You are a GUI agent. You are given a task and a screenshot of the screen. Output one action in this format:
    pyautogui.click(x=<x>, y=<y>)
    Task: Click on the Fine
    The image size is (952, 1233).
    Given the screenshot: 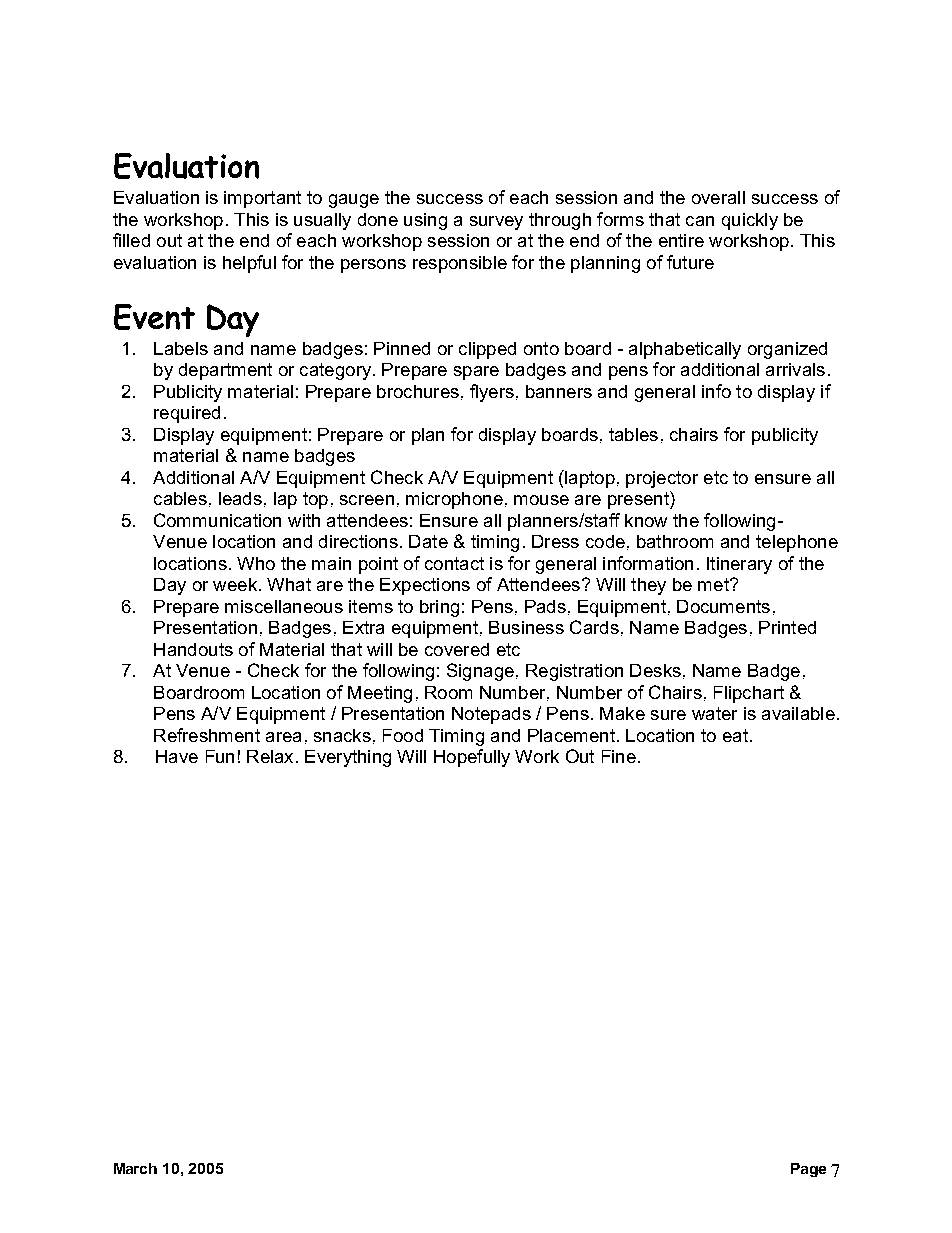 What is the action you would take?
    pyautogui.click(x=619, y=756)
